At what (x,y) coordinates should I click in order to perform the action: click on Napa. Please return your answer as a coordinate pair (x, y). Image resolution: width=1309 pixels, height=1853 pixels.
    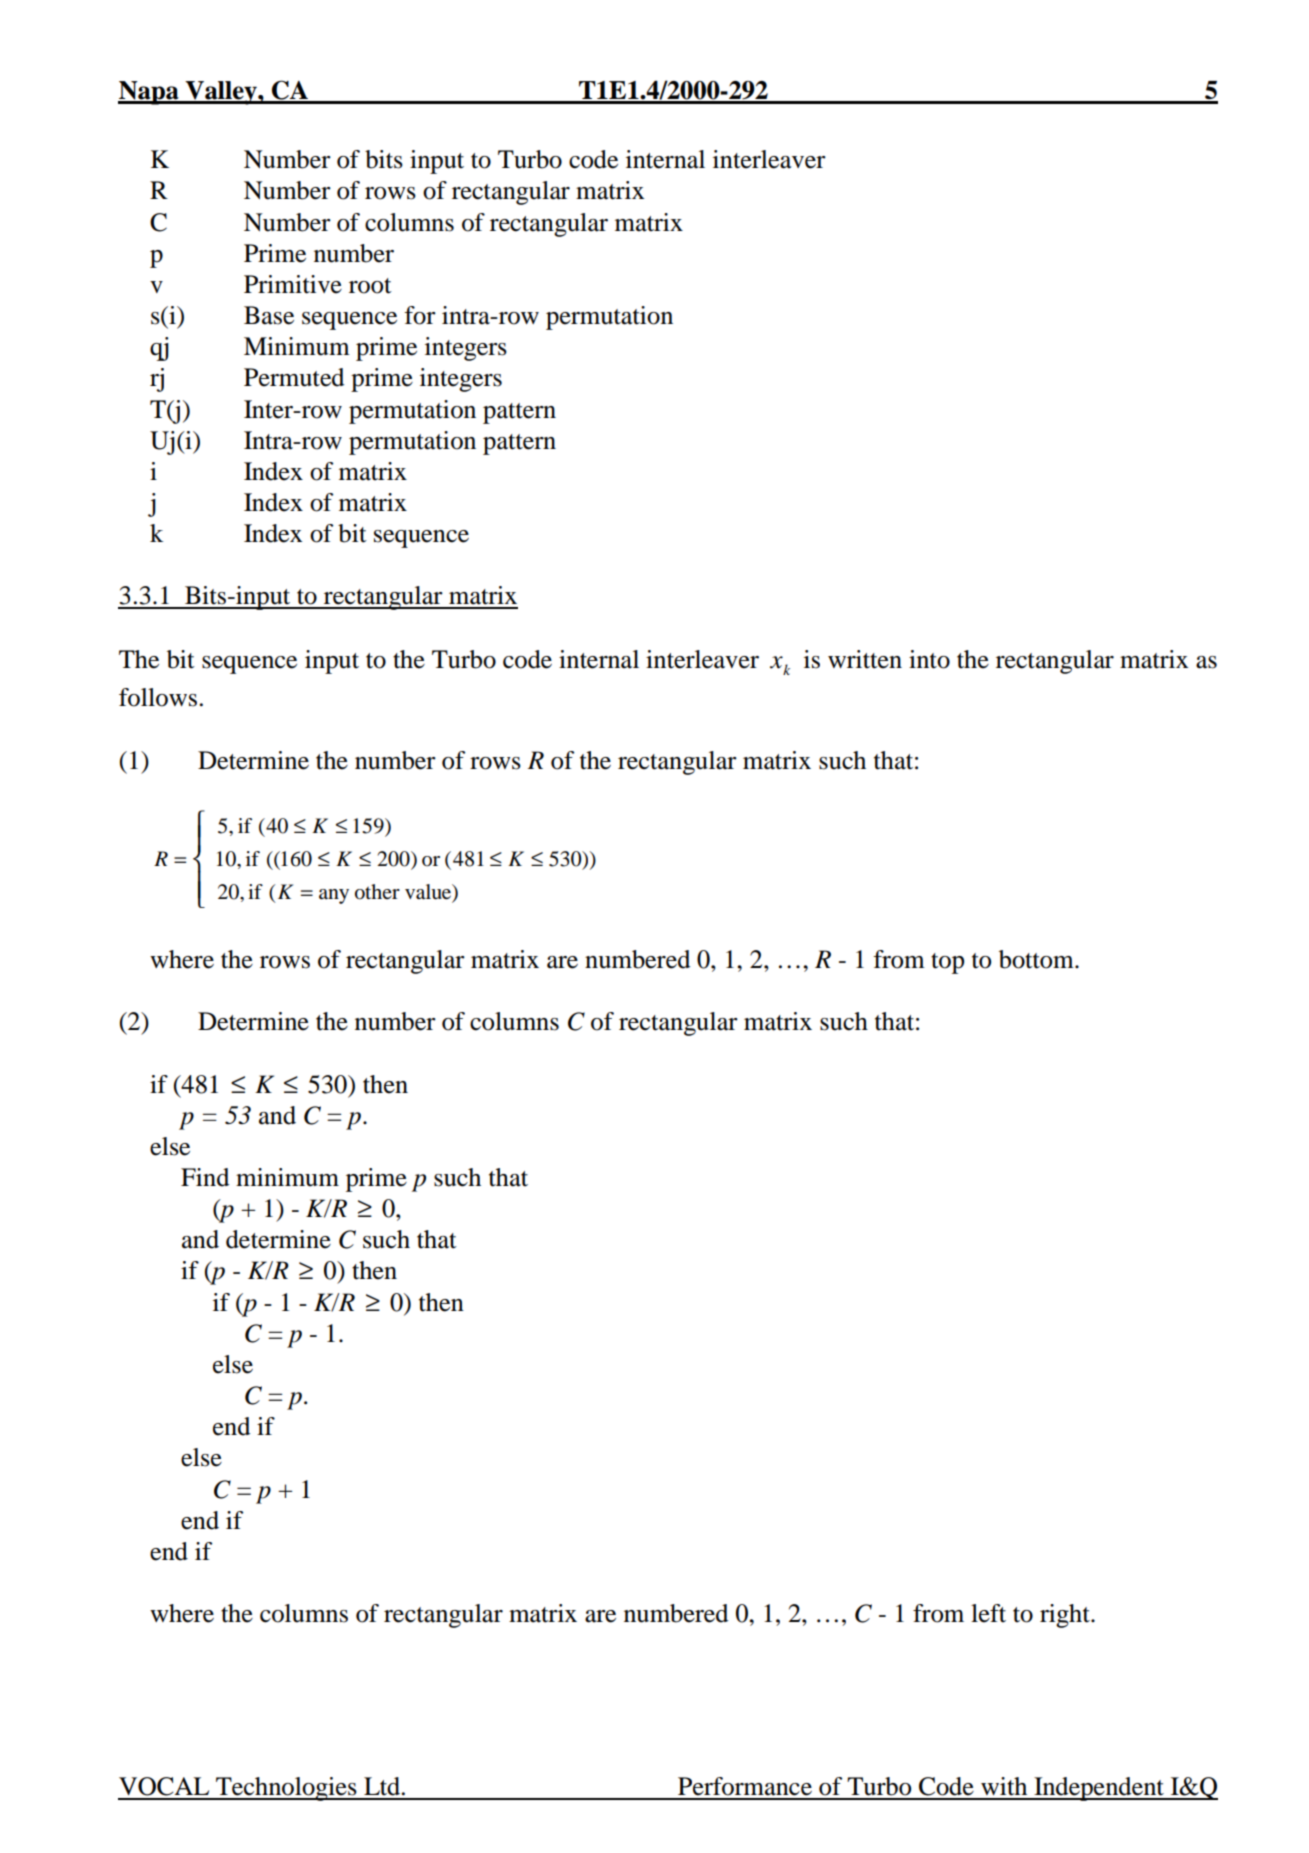
    Looking at the image, I should click on (149, 93).
